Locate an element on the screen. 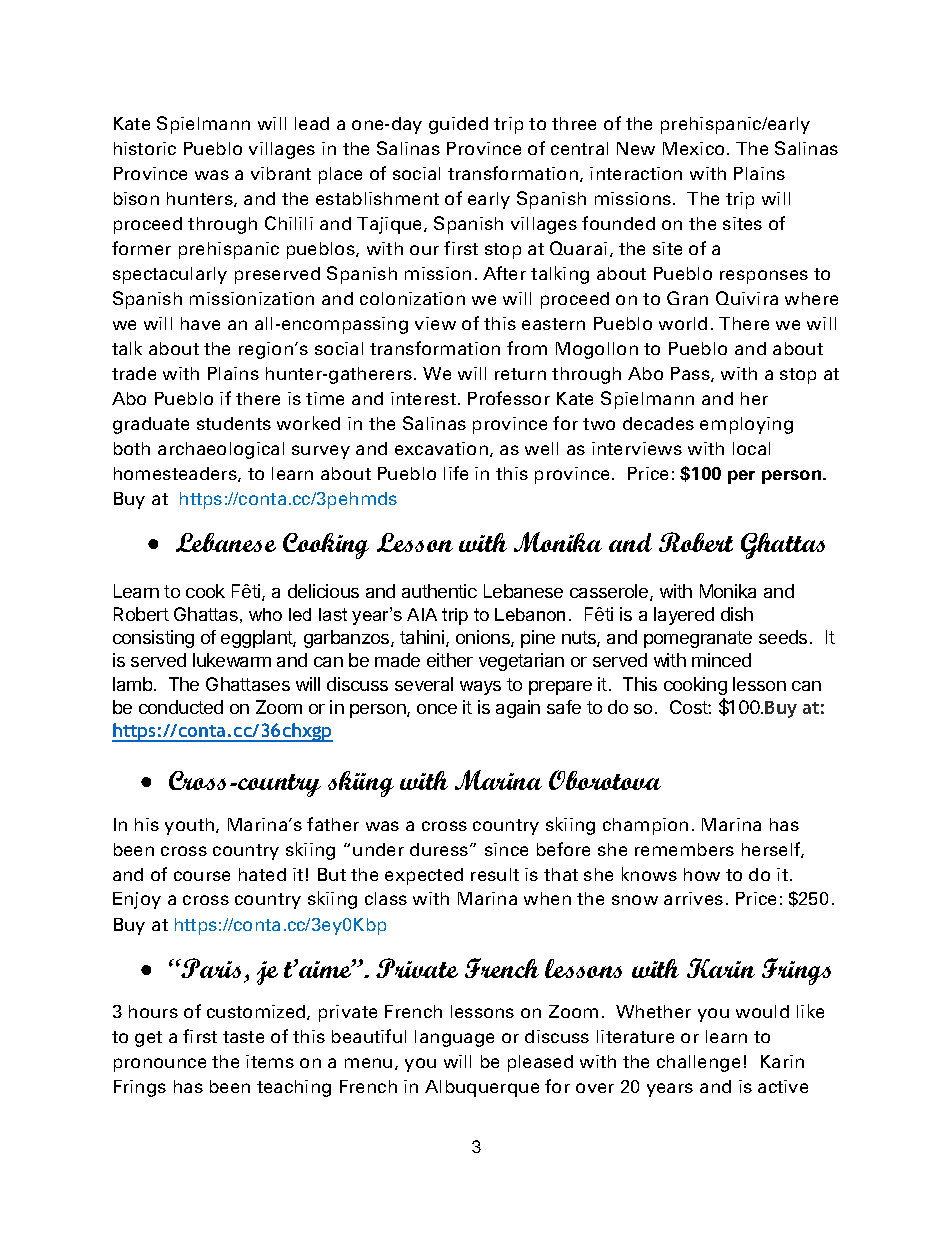 Image resolution: width=952 pixels, height=1233 pixels. dish is located at coordinates (737, 614).
